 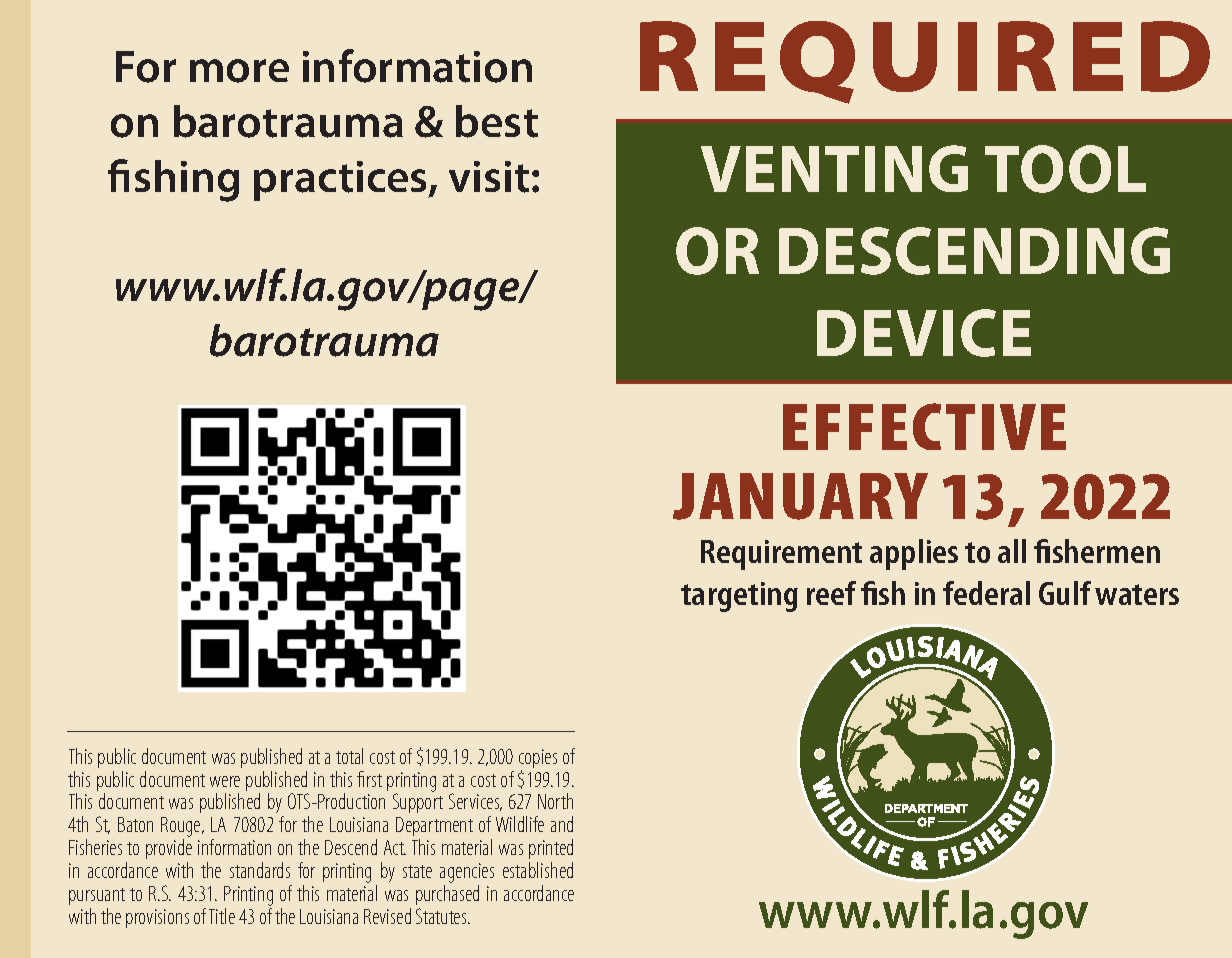 What do you see at coordinates (739, 597) in the screenshot?
I see `targeting` at bounding box center [739, 597].
